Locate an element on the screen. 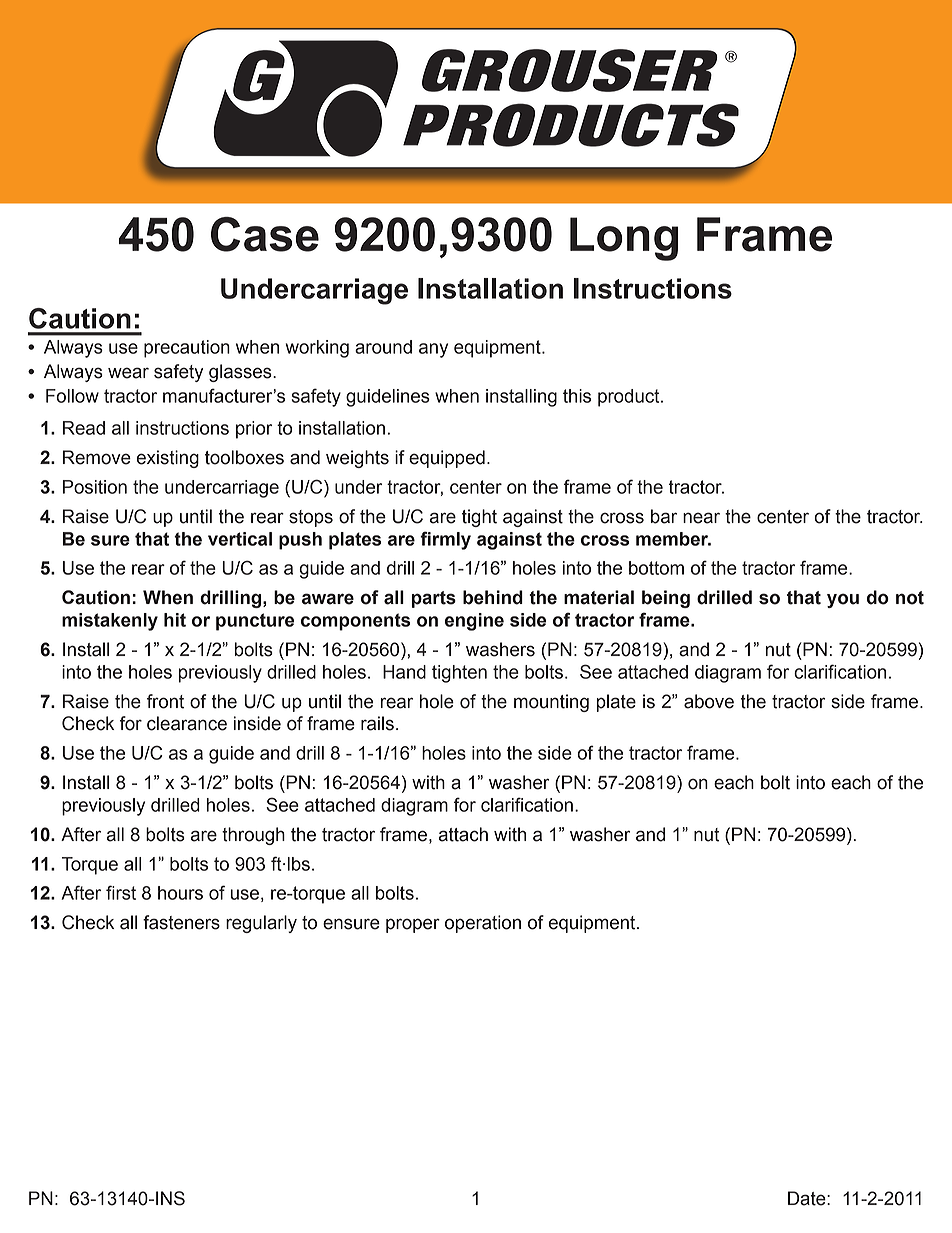 The image size is (952, 1233). near is located at coordinates (701, 518).
